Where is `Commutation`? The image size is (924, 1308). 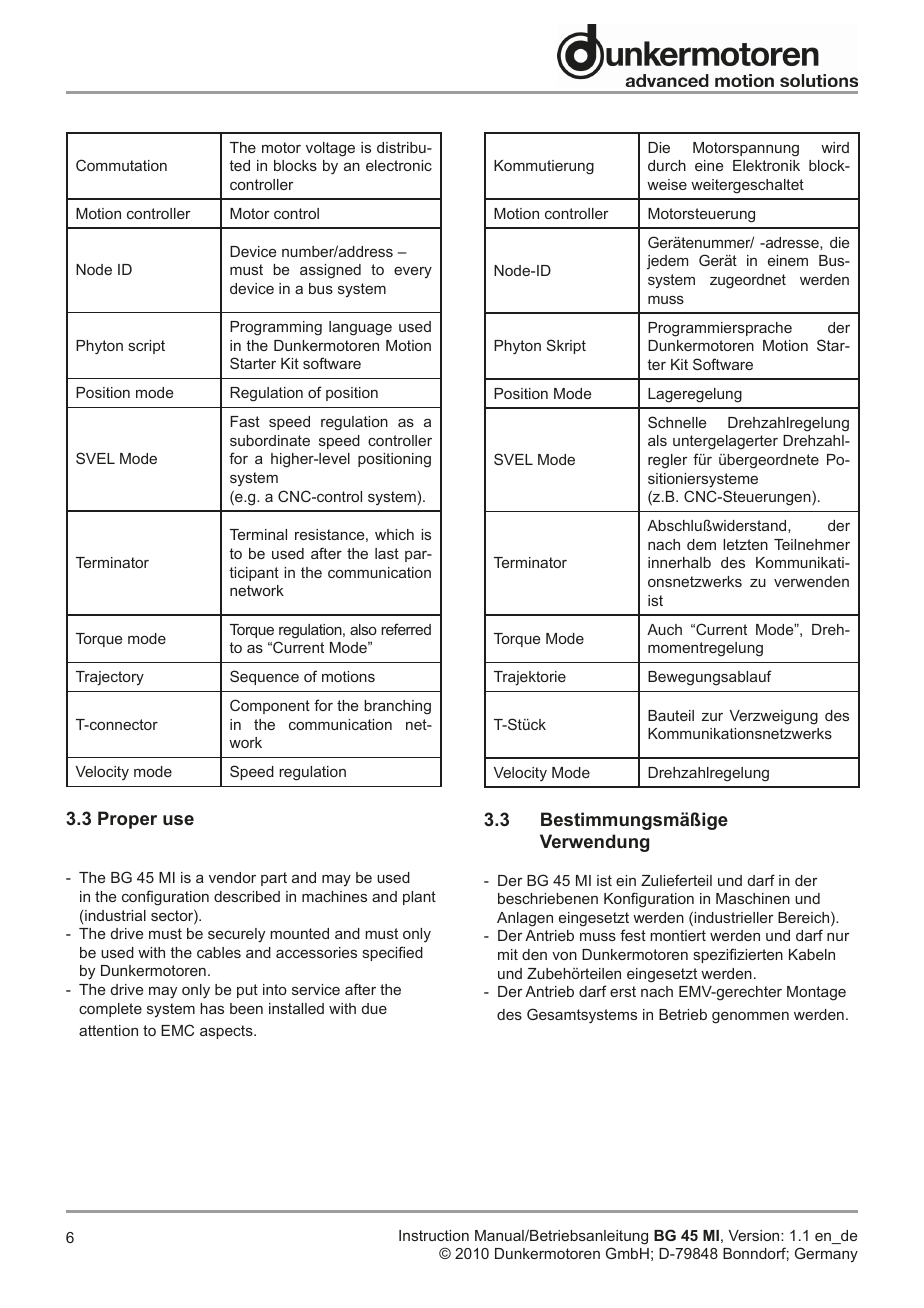
Commutation is located at coordinates (121, 165).
